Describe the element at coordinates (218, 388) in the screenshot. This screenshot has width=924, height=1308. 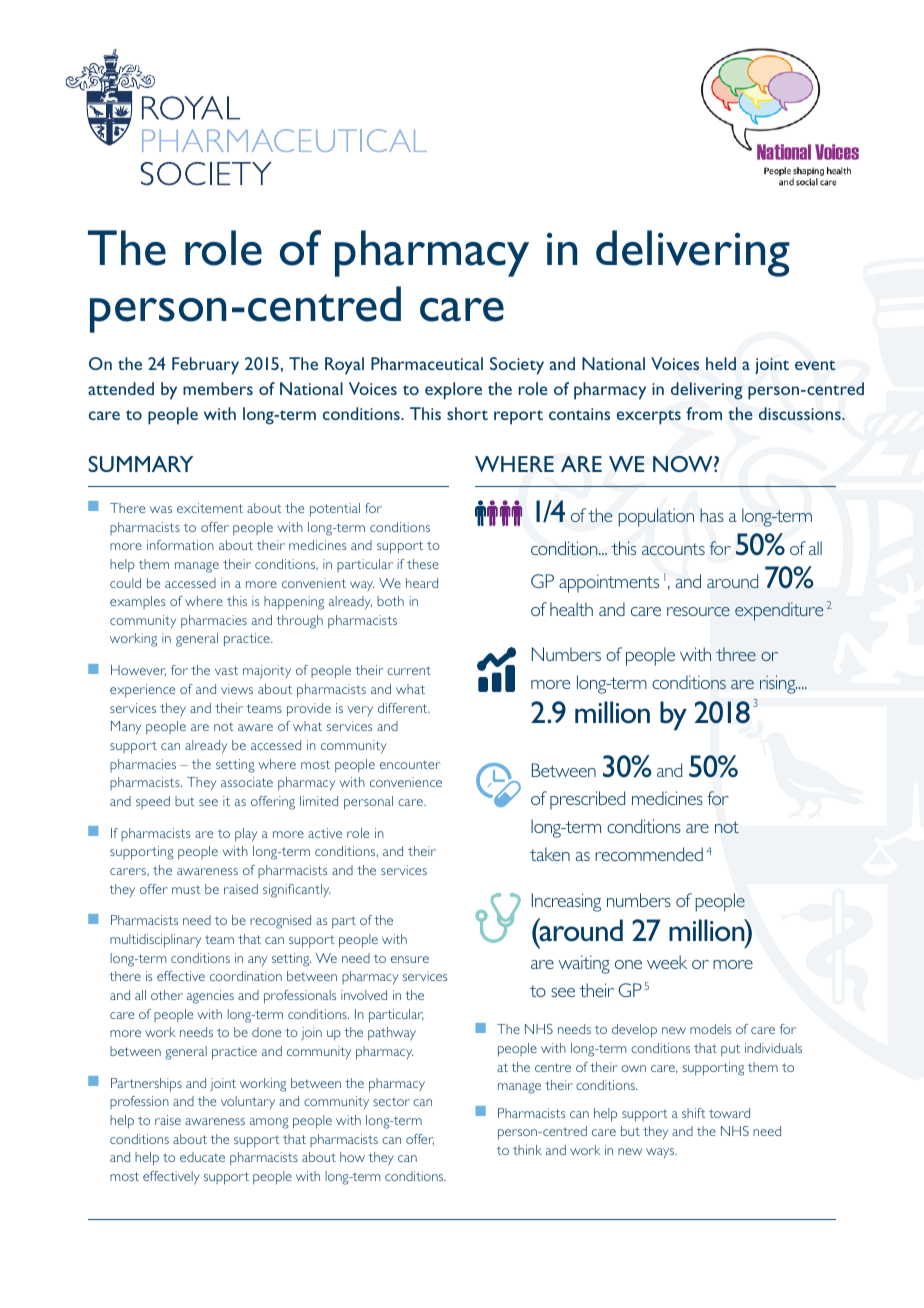
I see `members` at that location.
